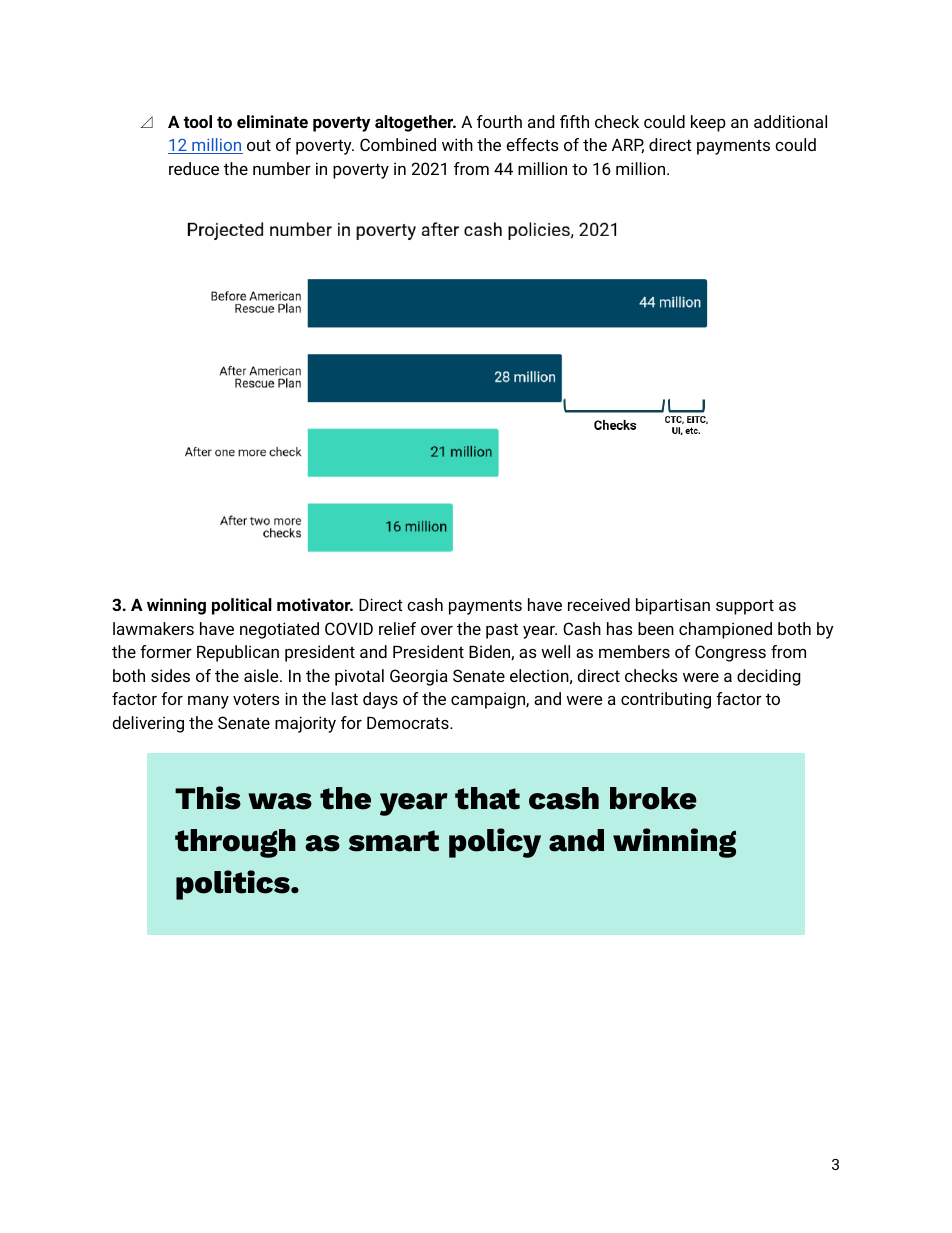 The image size is (952, 1233). Describe the element at coordinates (673, 606) in the screenshot. I see `bipartisan` at that location.
